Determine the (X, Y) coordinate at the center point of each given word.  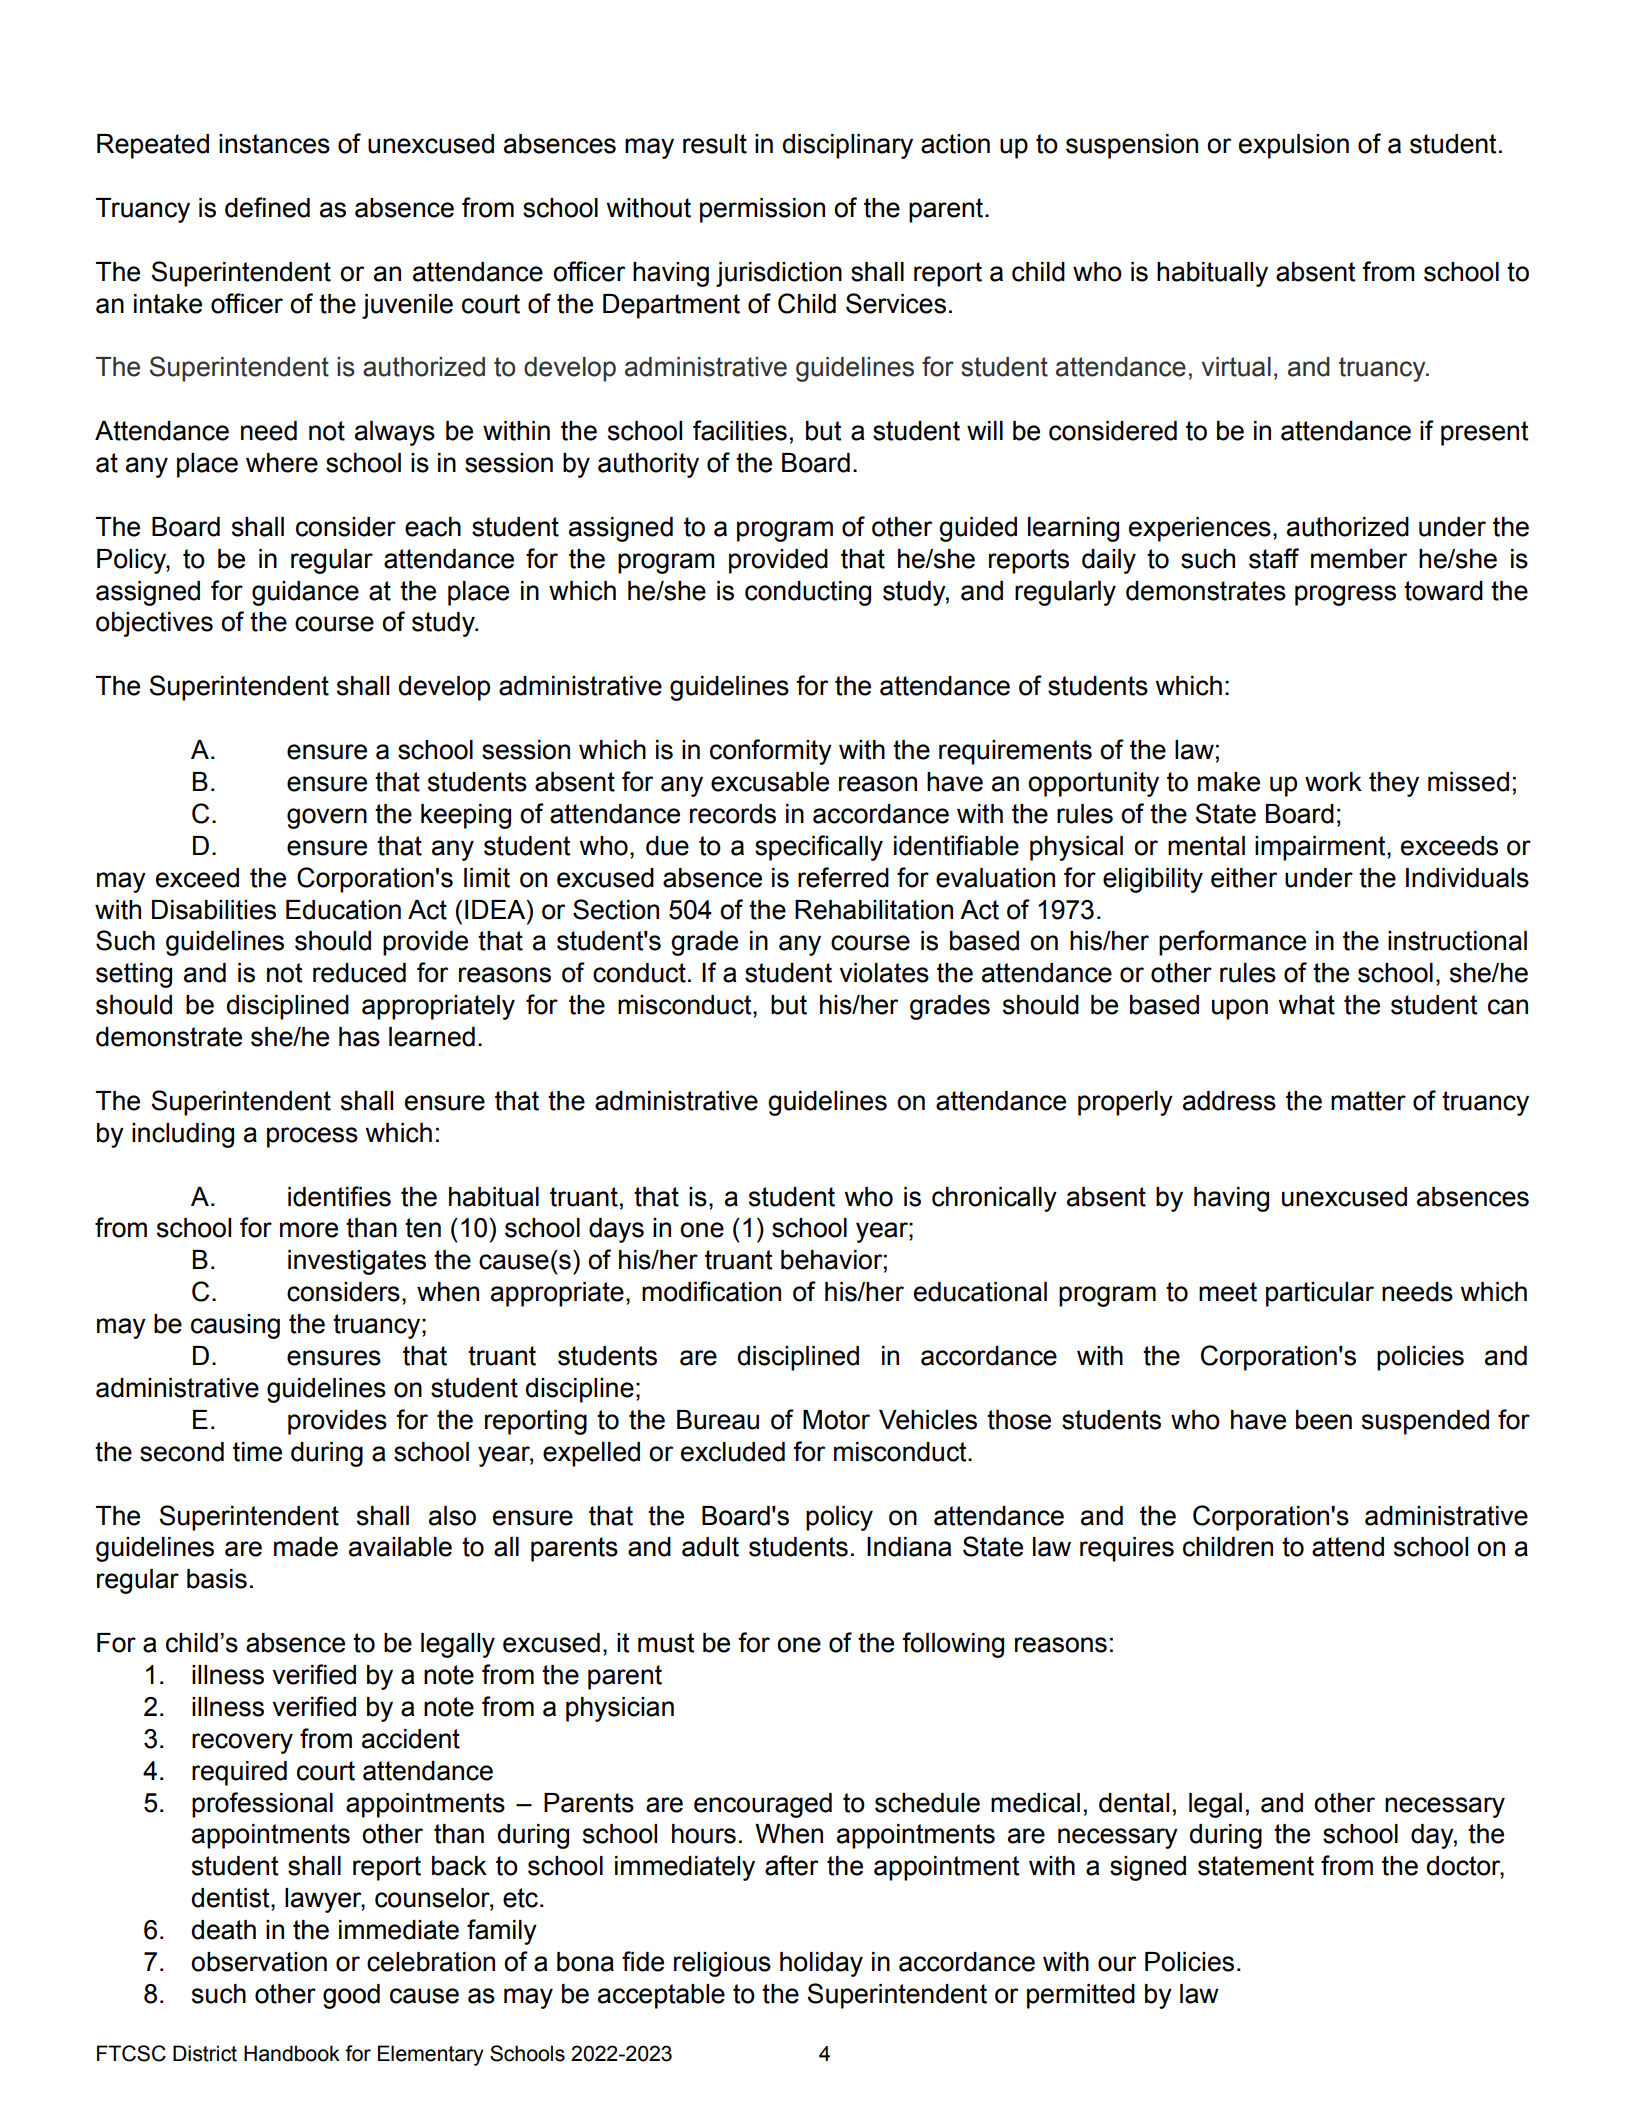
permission (762, 210)
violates (884, 973)
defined (267, 207)
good (351, 1996)
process (312, 1137)
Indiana (909, 1547)
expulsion (1294, 146)
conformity (771, 752)
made (306, 1547)
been (1324, 1420)
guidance (305, 593)
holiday (821, 1964)
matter (1368, 1101)
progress (1345, 595)
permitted (1081, 1996)
